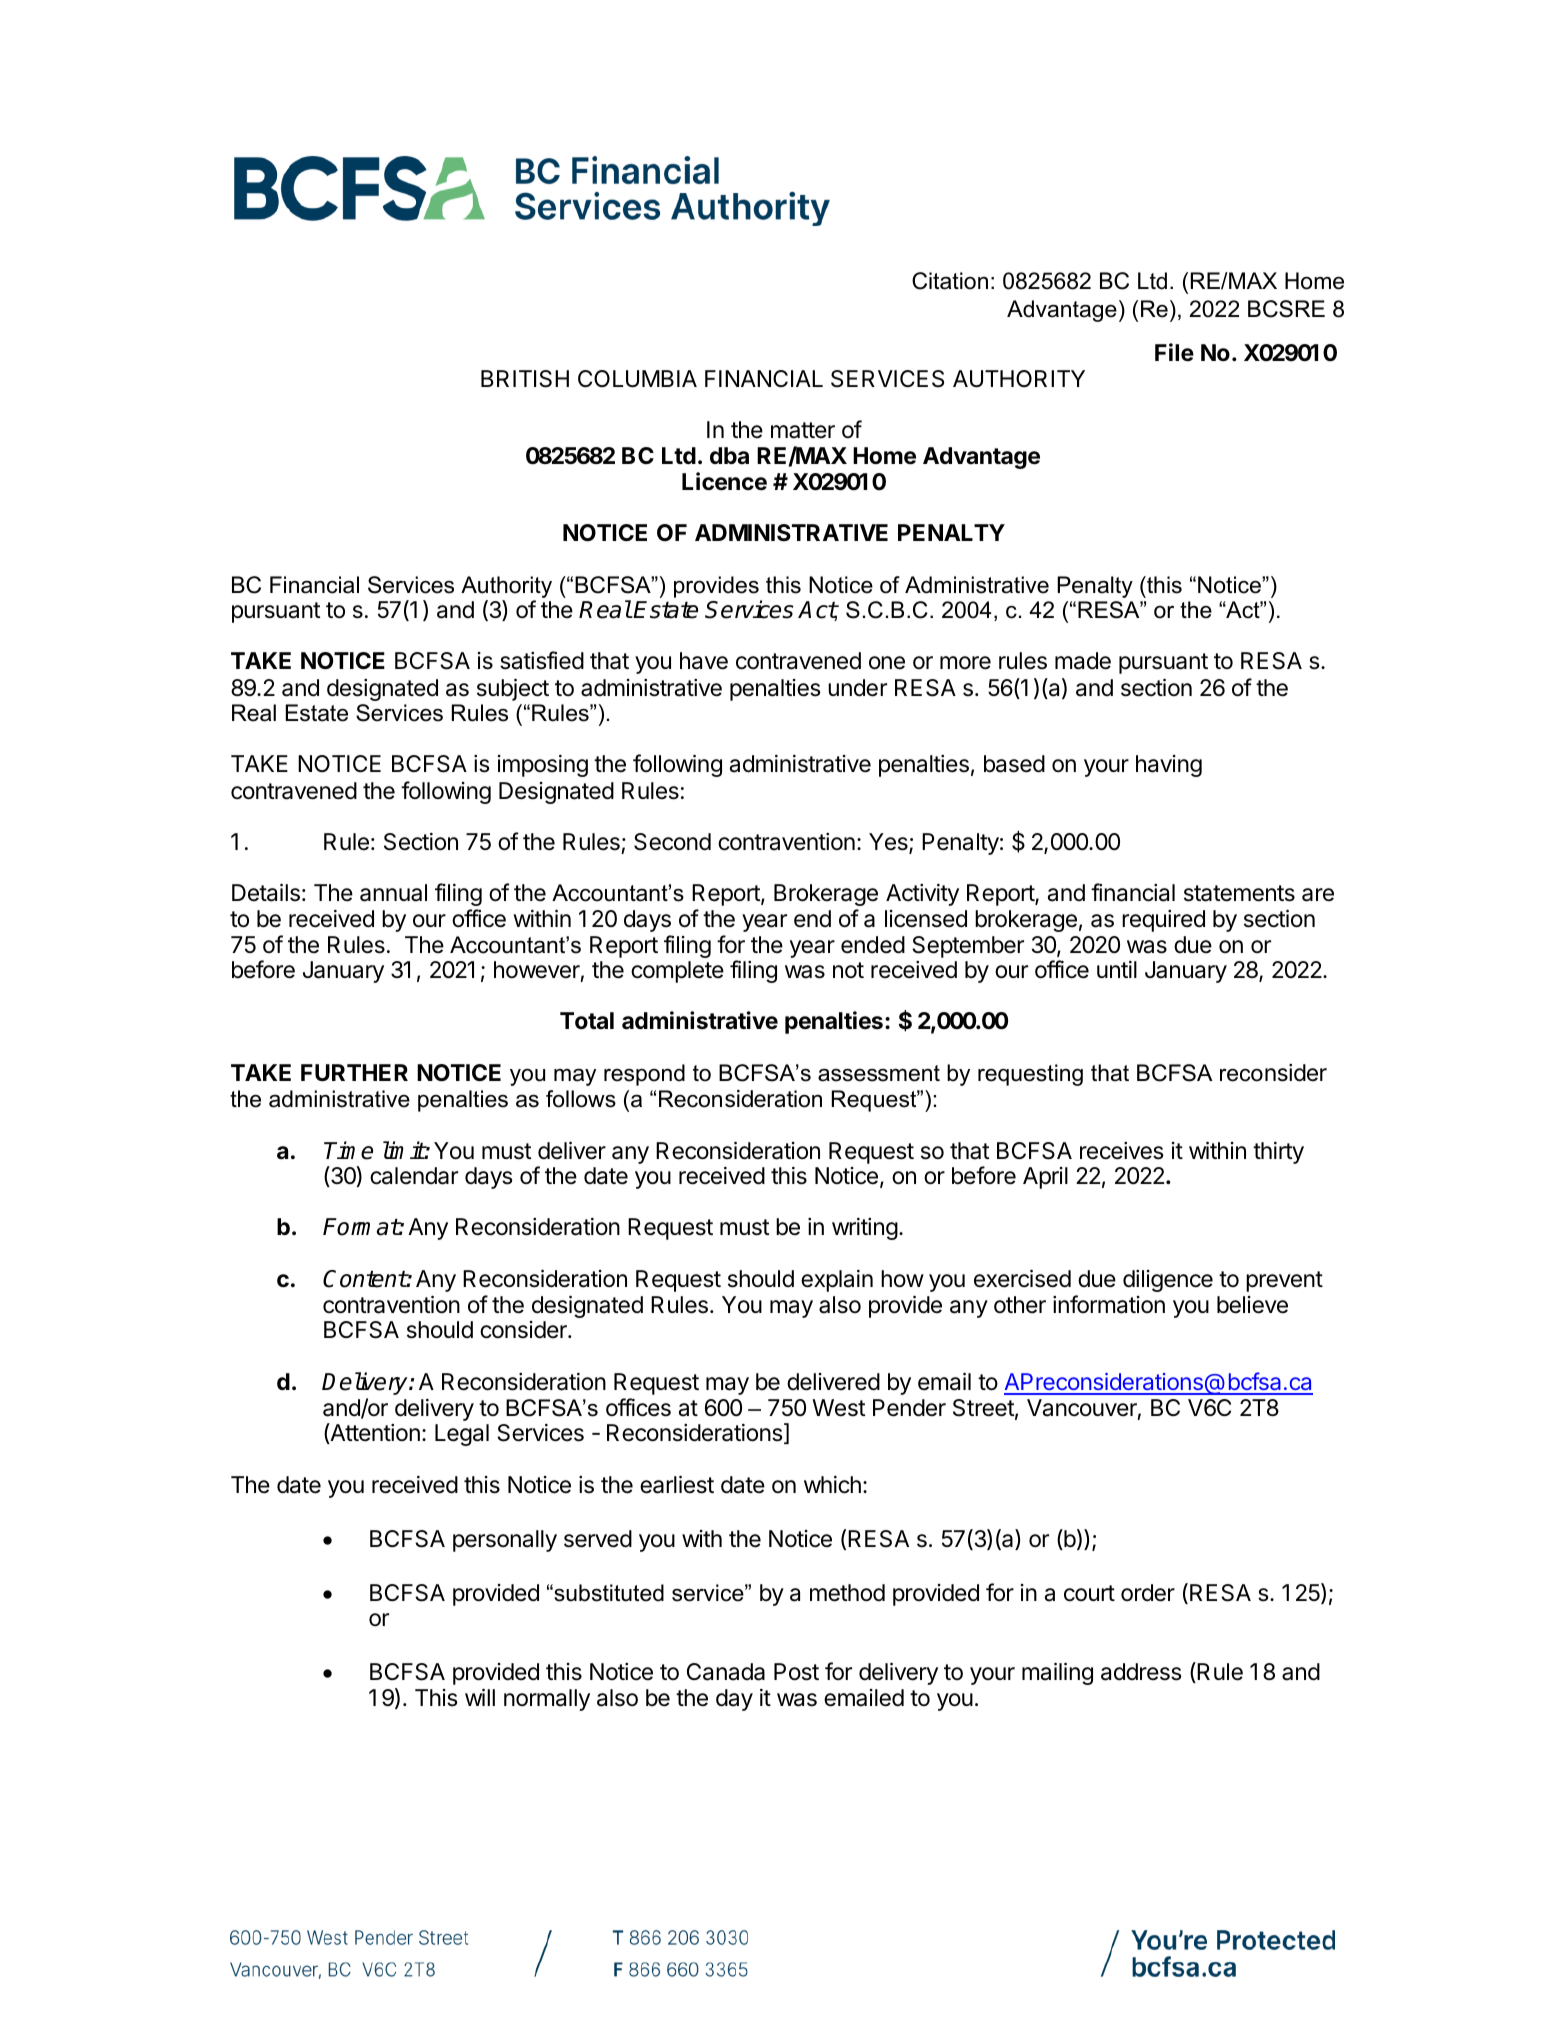  I want to click on ended, so click(873, 945).
